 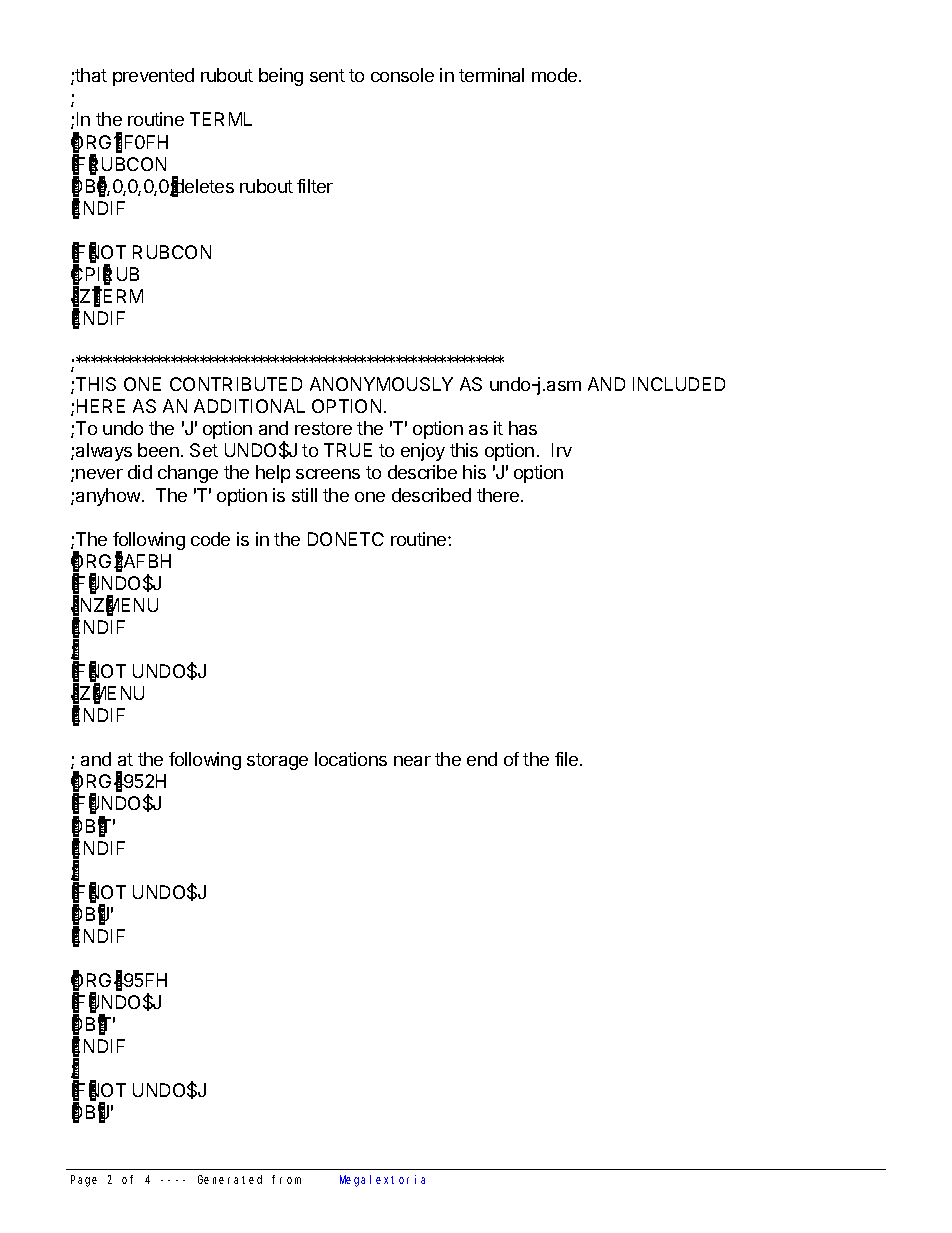 What do you see at coordinates (153, 77) in the screenshot?
I see `prevented` at bounding box center [153, 77].
